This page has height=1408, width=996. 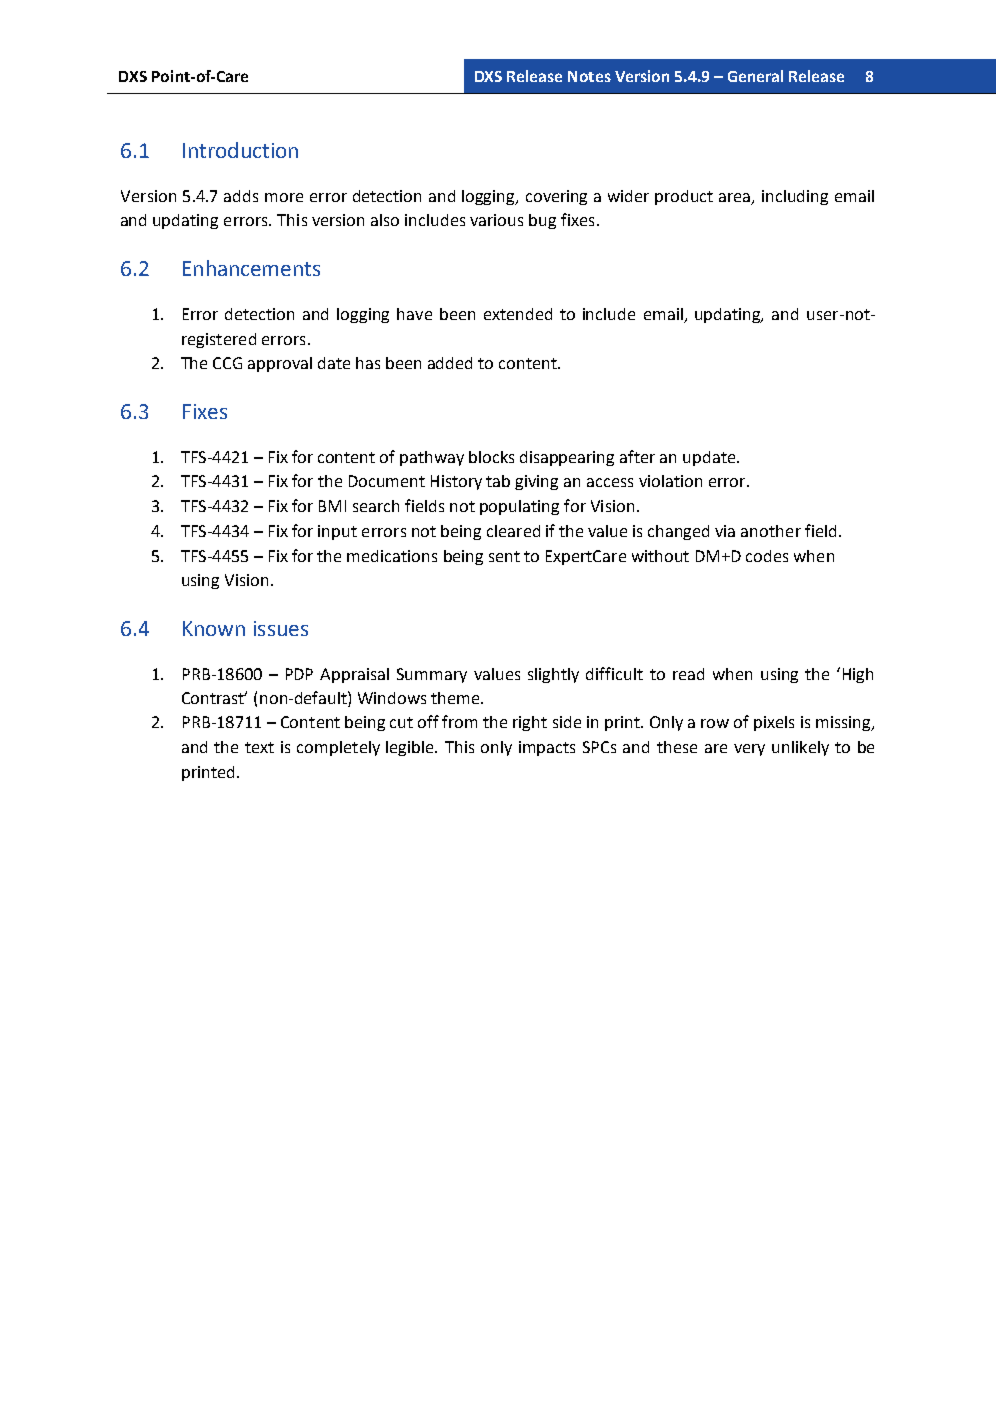 I want to click on extended, so click(x=518, y=314).
